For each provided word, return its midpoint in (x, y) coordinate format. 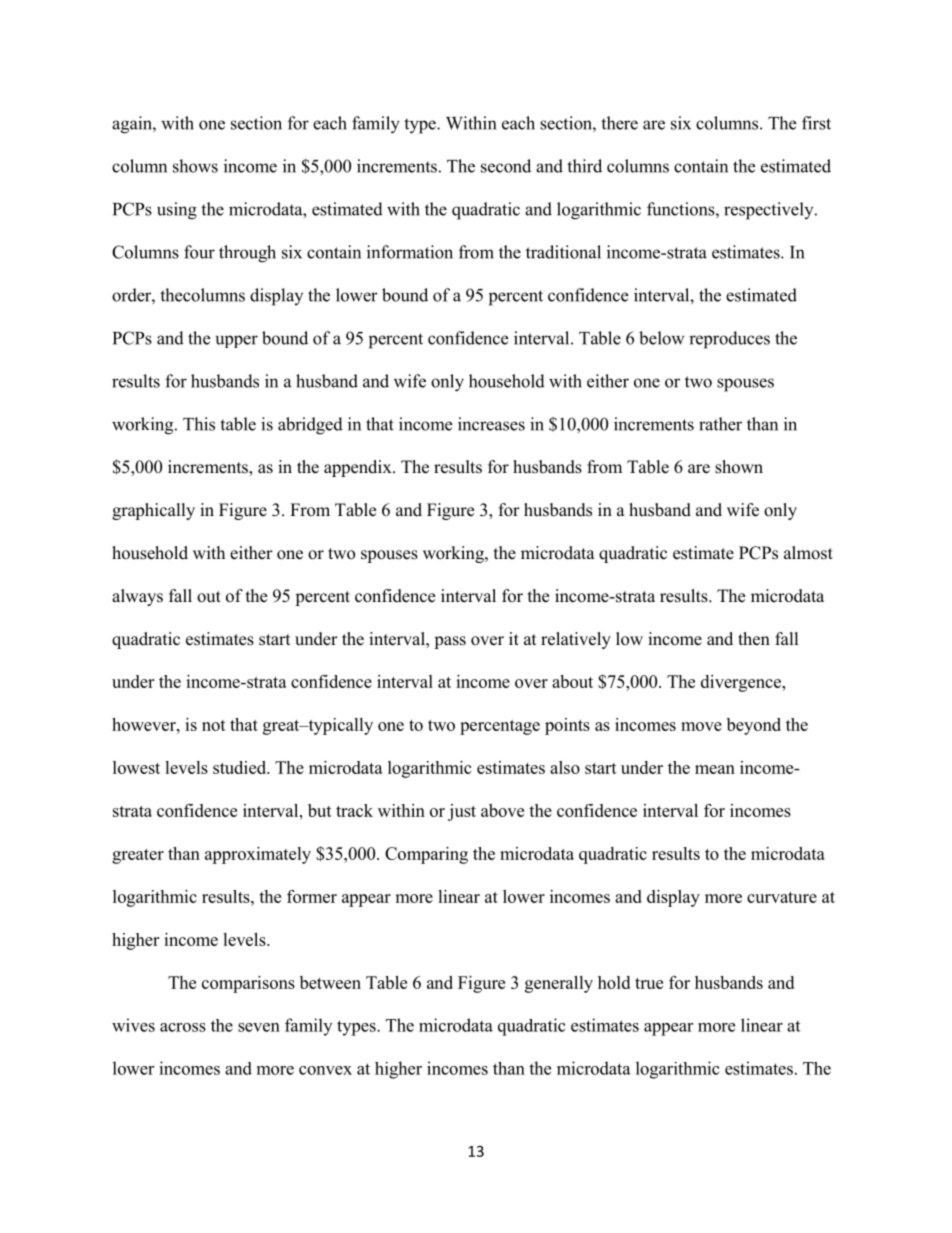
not (214, 725)
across (183, 1027)
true (649, 983)
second (506, 166)
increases (491, 424)
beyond (754, 726)
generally (559, 984)
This (199, 424)
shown (739, 467)
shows (195, 166)
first (816, 123)
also (565, 767)
